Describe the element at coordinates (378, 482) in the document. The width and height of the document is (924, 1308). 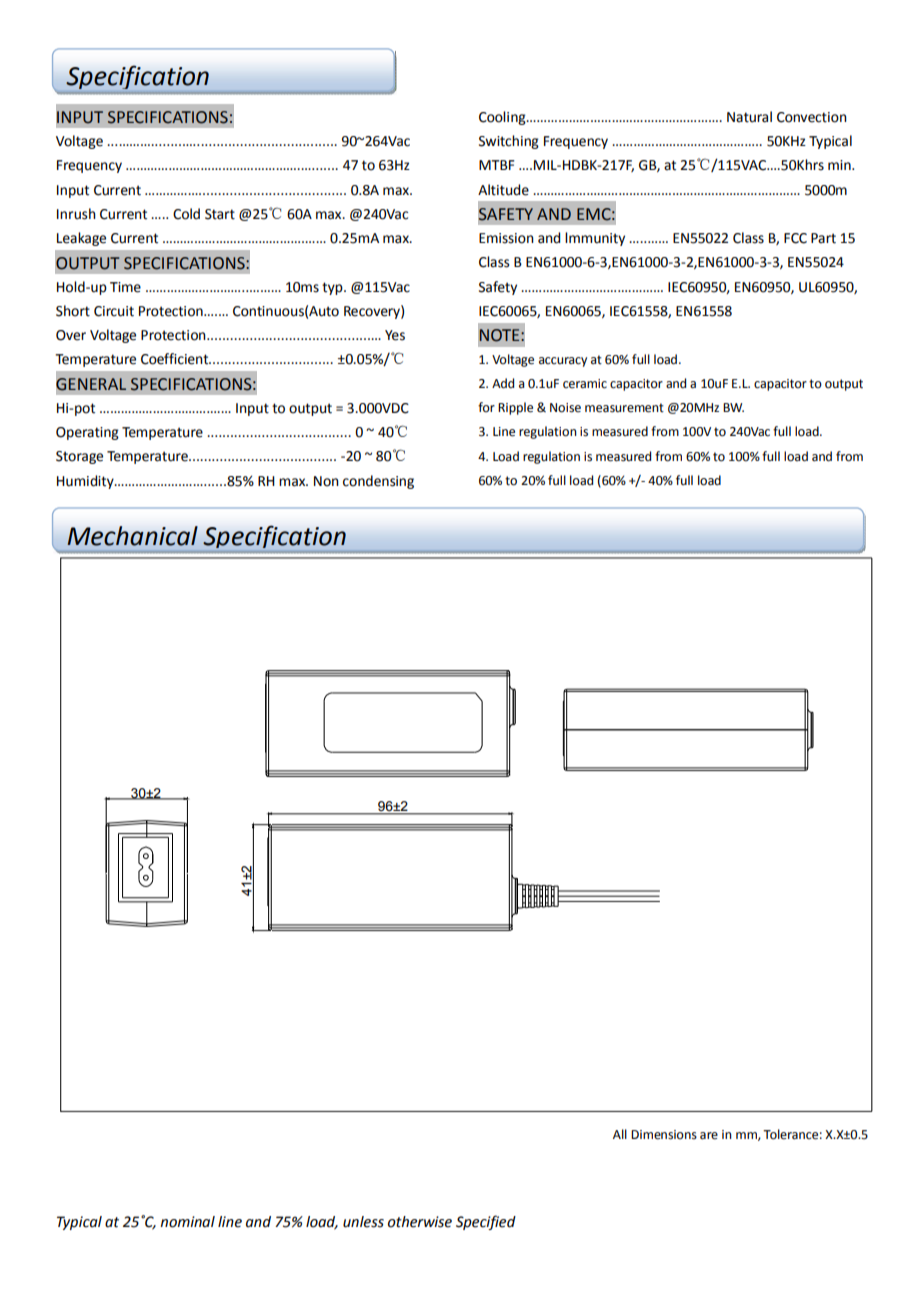
I see `condensing` at that location.
